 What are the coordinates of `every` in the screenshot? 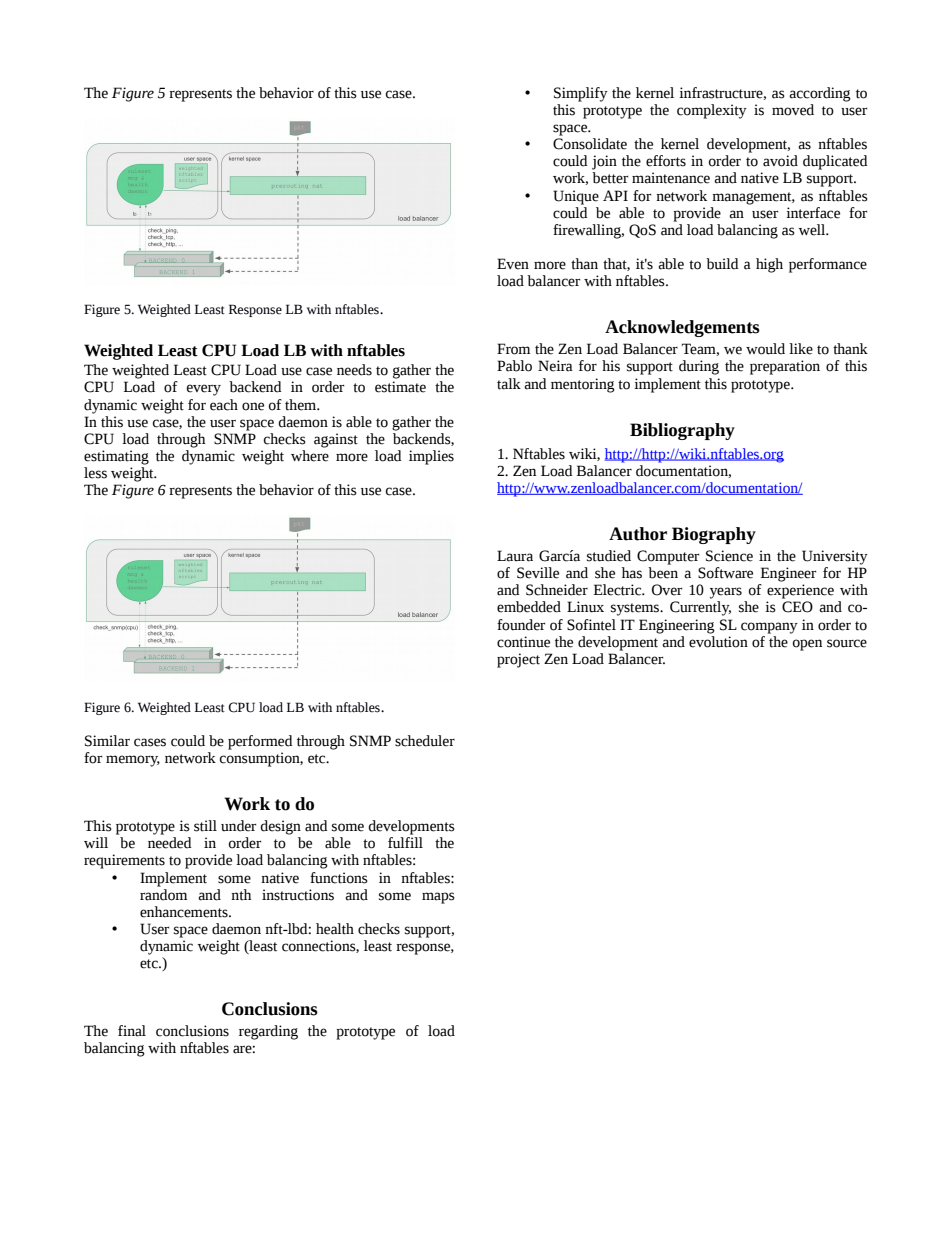 It's located at (204, 390).
